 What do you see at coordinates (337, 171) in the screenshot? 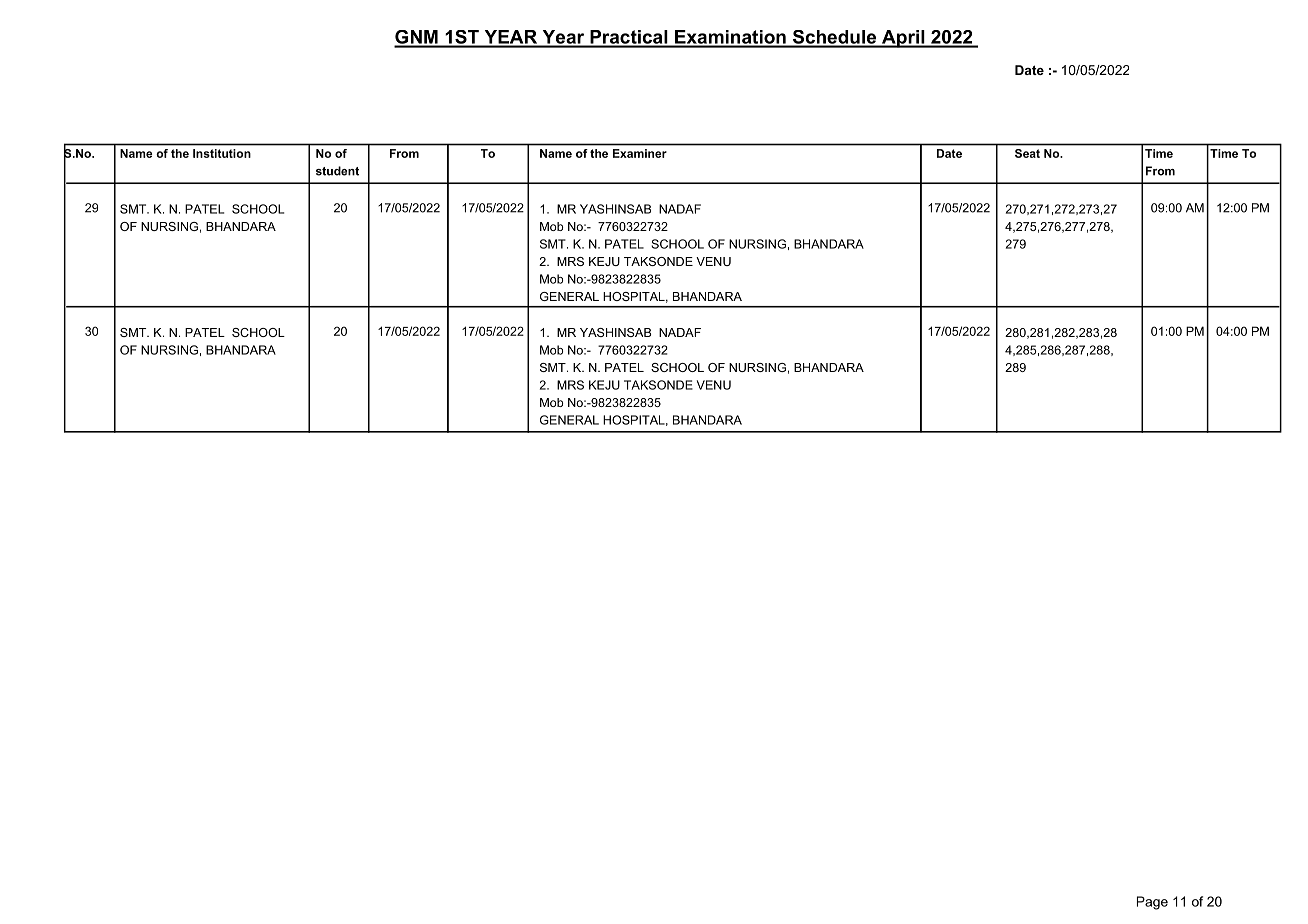
I see `student` at bounding box center [337, 171].
